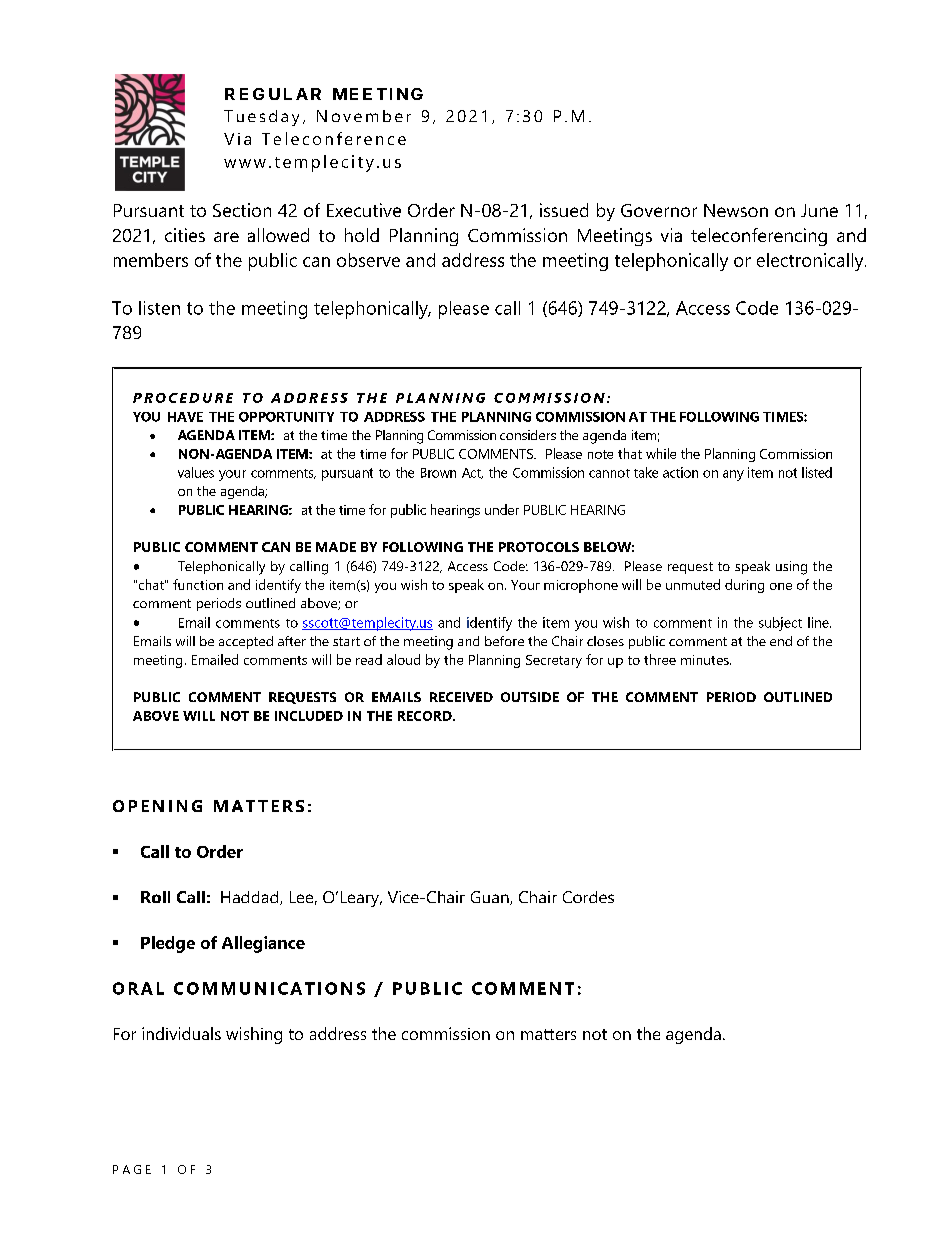  Describe the element at coordinates (706, 660) in the screenshot. I see `minutes` at that location.
